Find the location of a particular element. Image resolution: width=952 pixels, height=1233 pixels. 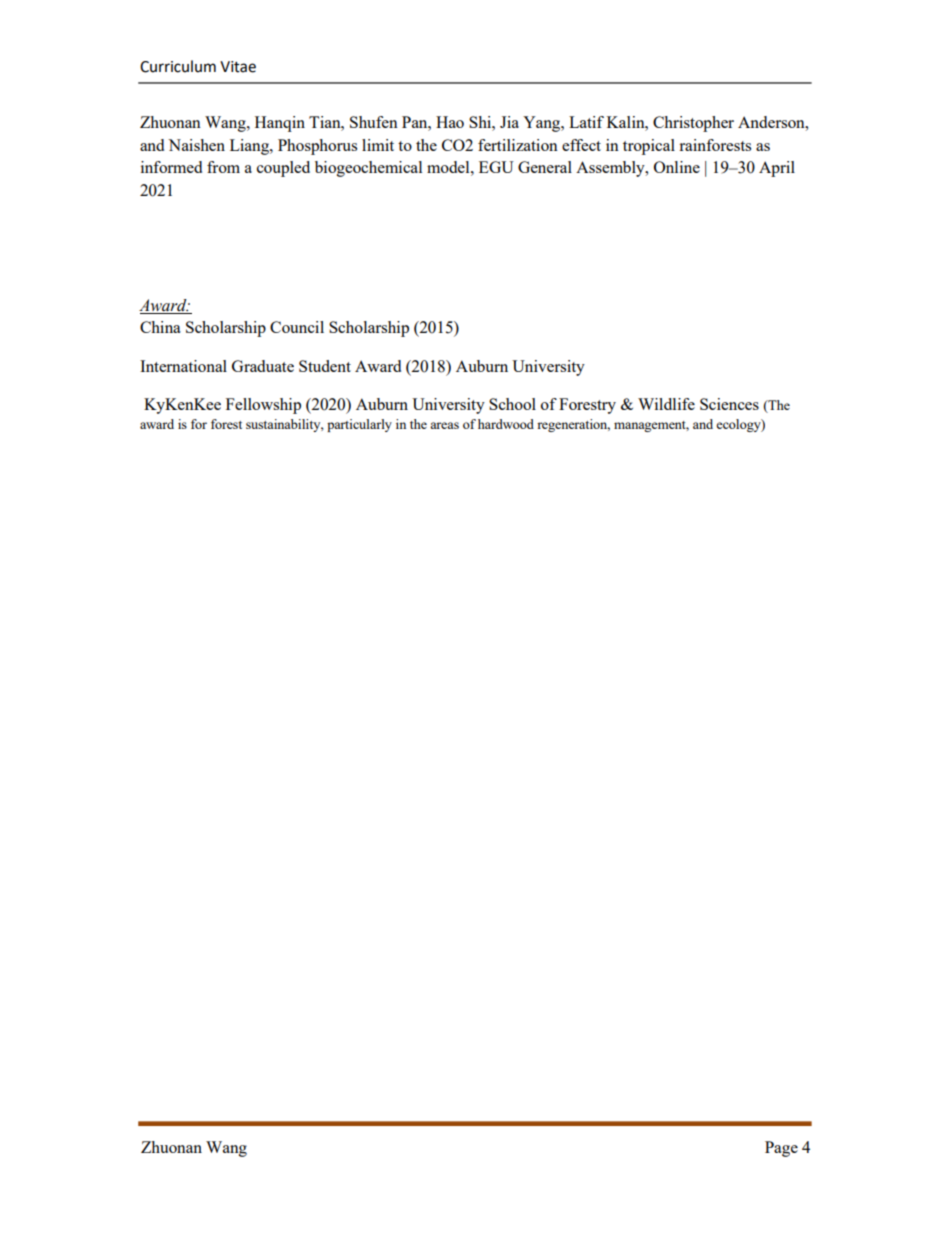

Sciences is located at coordinates (729, 404).
